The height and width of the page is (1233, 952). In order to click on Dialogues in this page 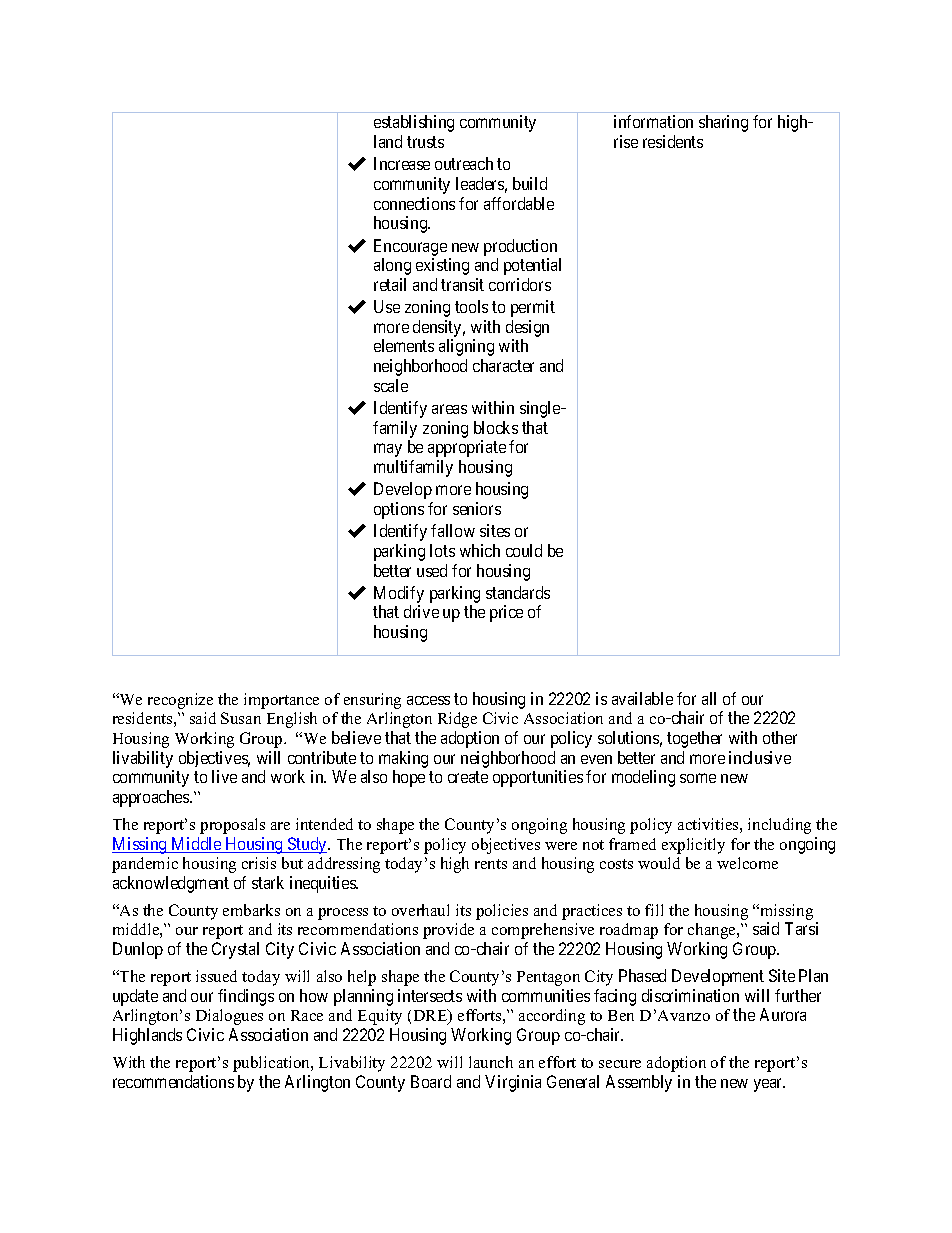, I will do `click(229, 1017)`.
